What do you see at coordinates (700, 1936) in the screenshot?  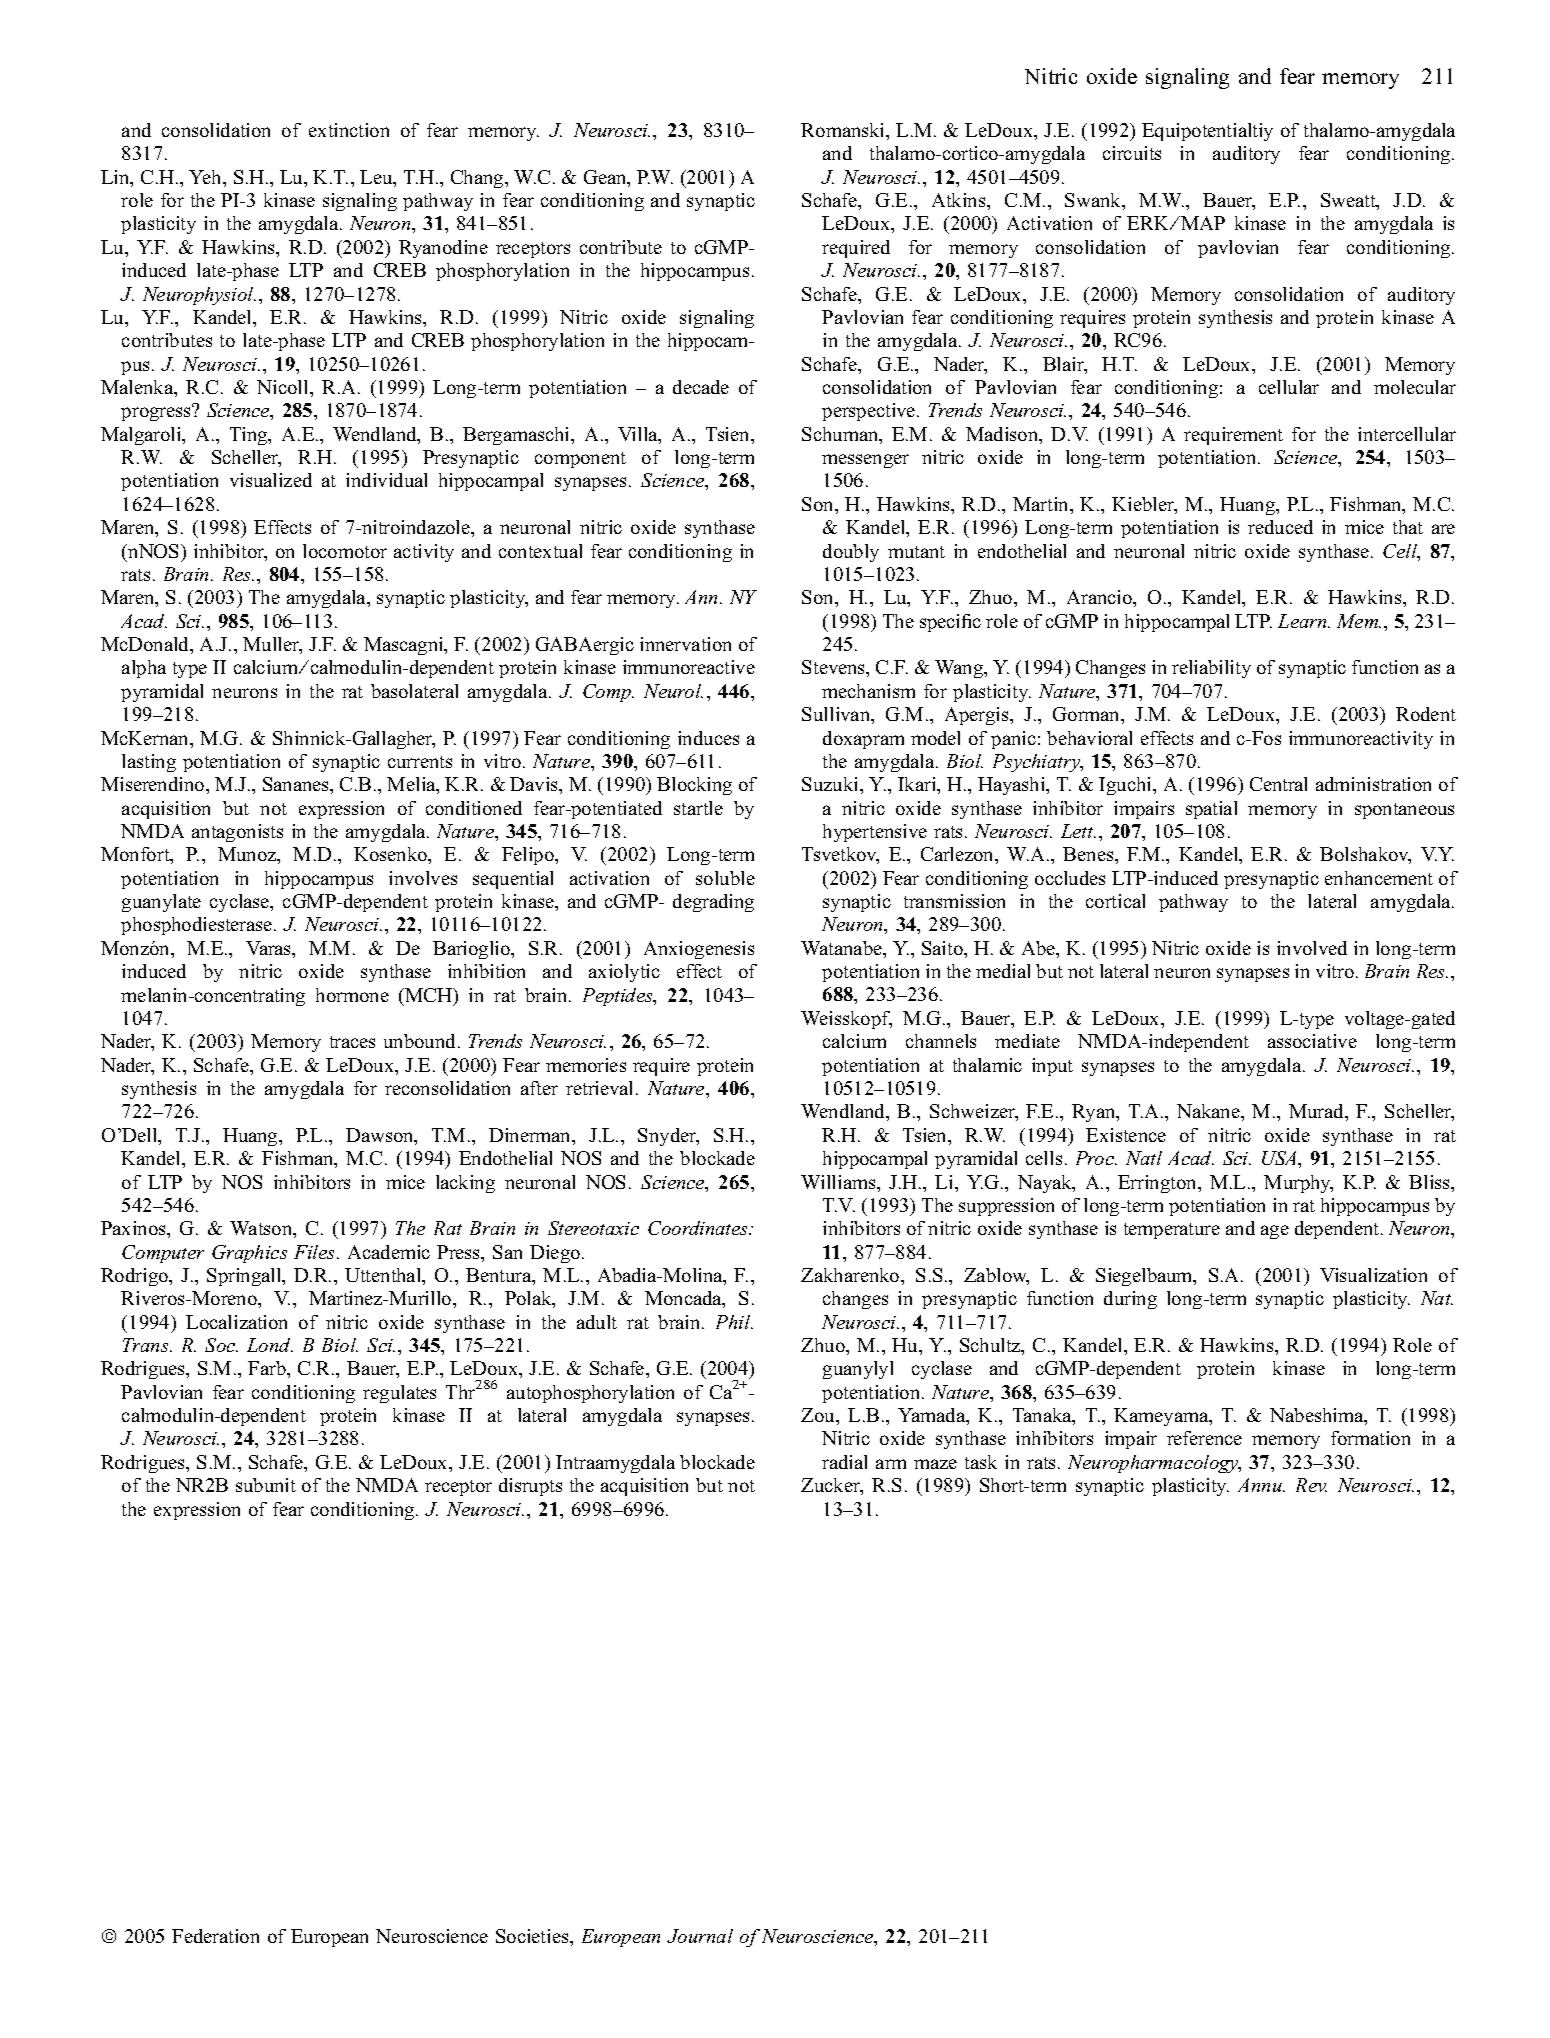 I see `Journal` at bounding box center [700, 1936].
